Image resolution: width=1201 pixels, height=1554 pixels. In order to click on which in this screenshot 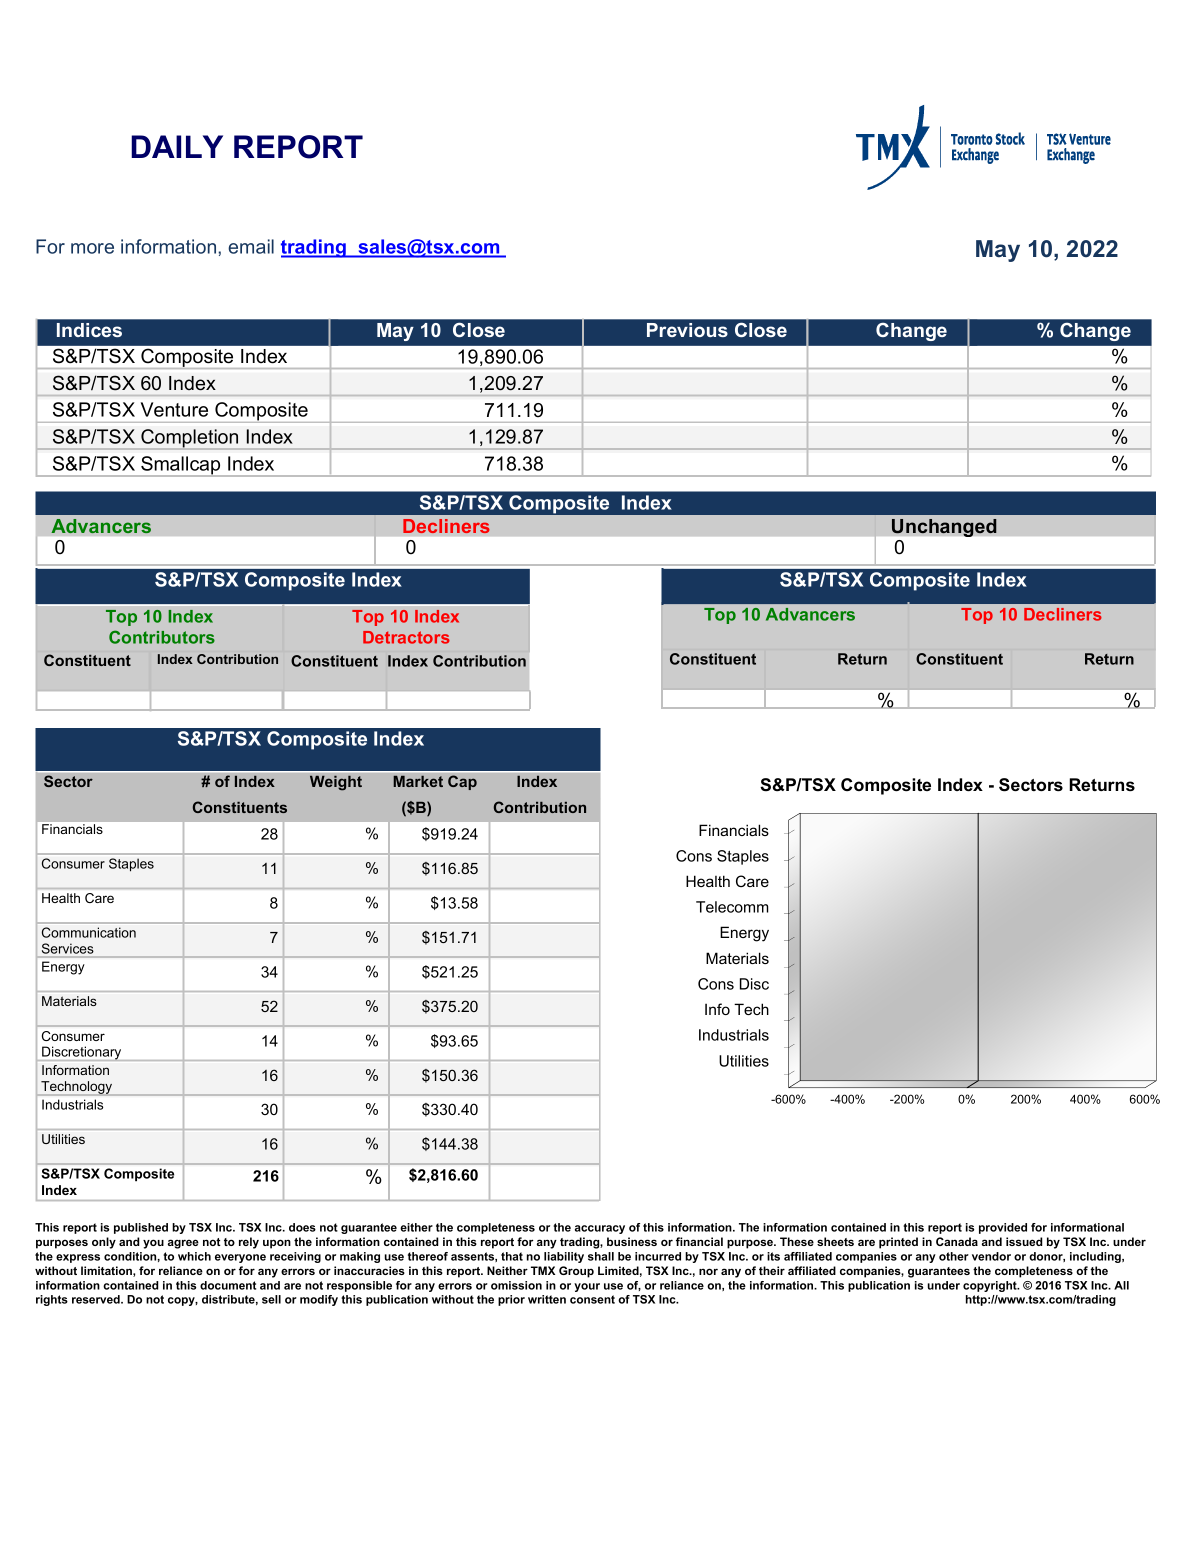, I will do `click(194, 1256)`.
